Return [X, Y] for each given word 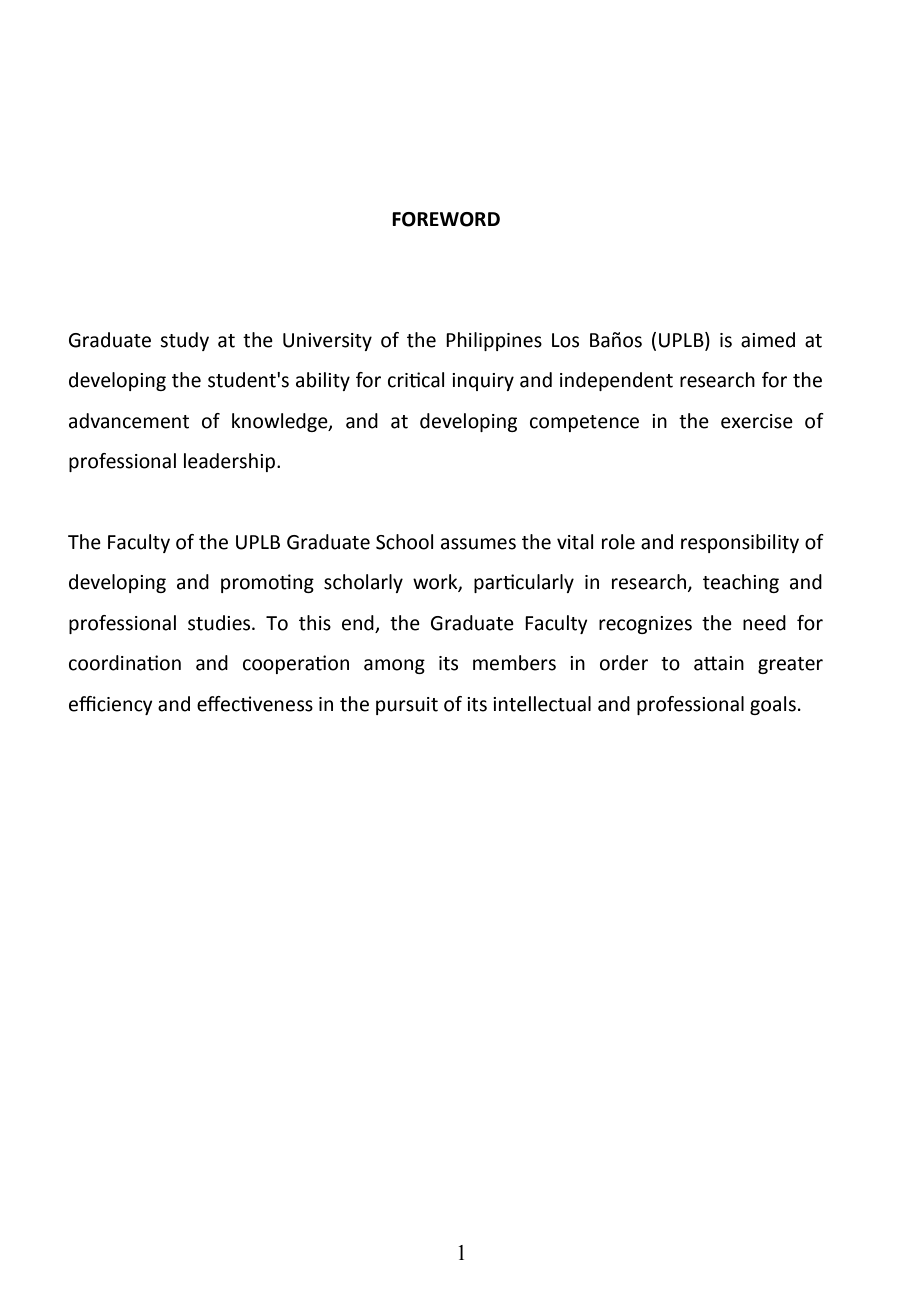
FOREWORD [446, 219]
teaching [741, 583]
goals [773, 705]
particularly [524, 583]
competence [584, 423]
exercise [757, 421]
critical [416, 380]
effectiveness [255, 704]
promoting [267, 583]
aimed [768, 340]
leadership [229, 462]
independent [616, 381]
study [184, 341]
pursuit [407, 706]
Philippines [494, 341]
